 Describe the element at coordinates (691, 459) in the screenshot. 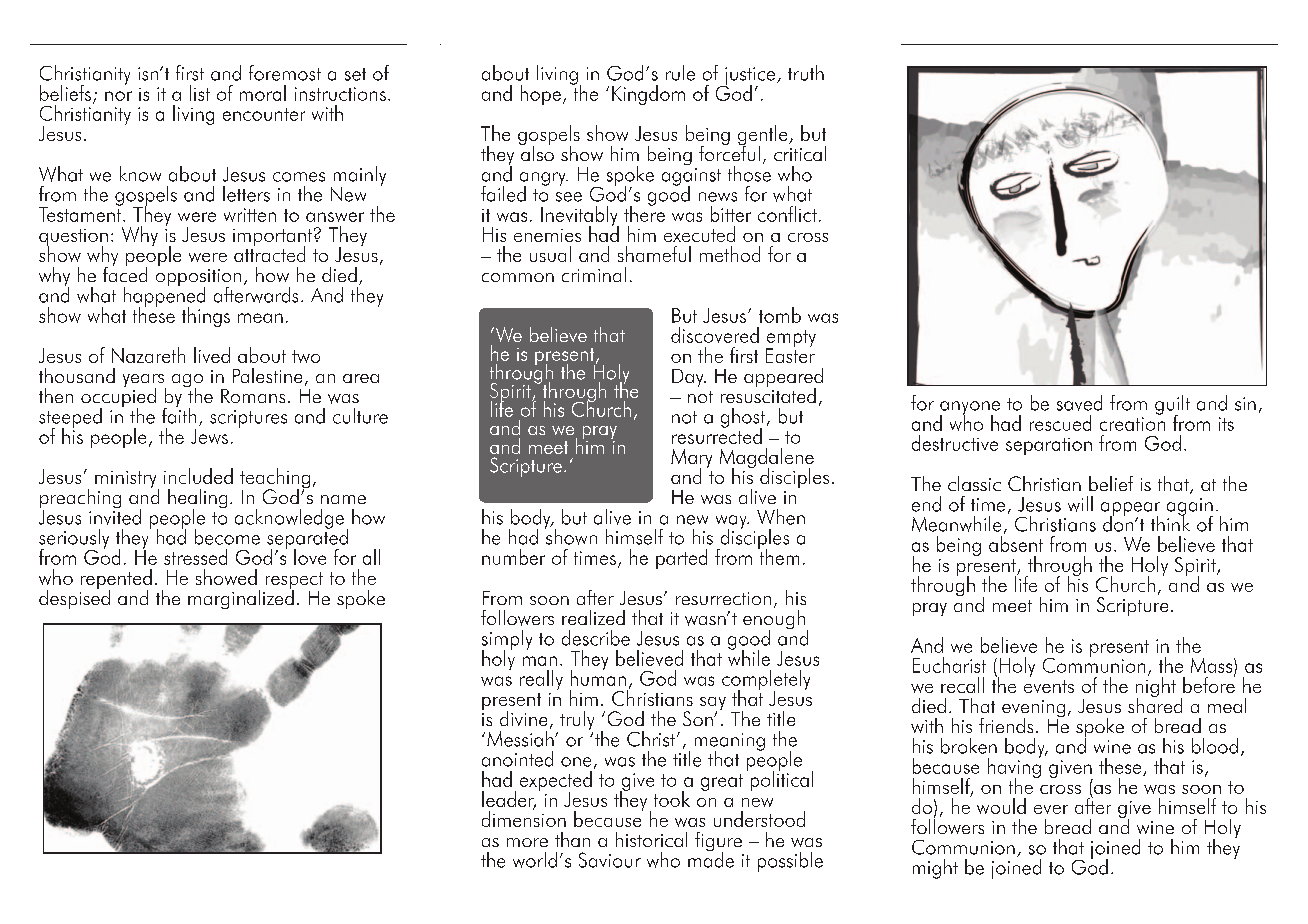

I see `Mary` at that location.
